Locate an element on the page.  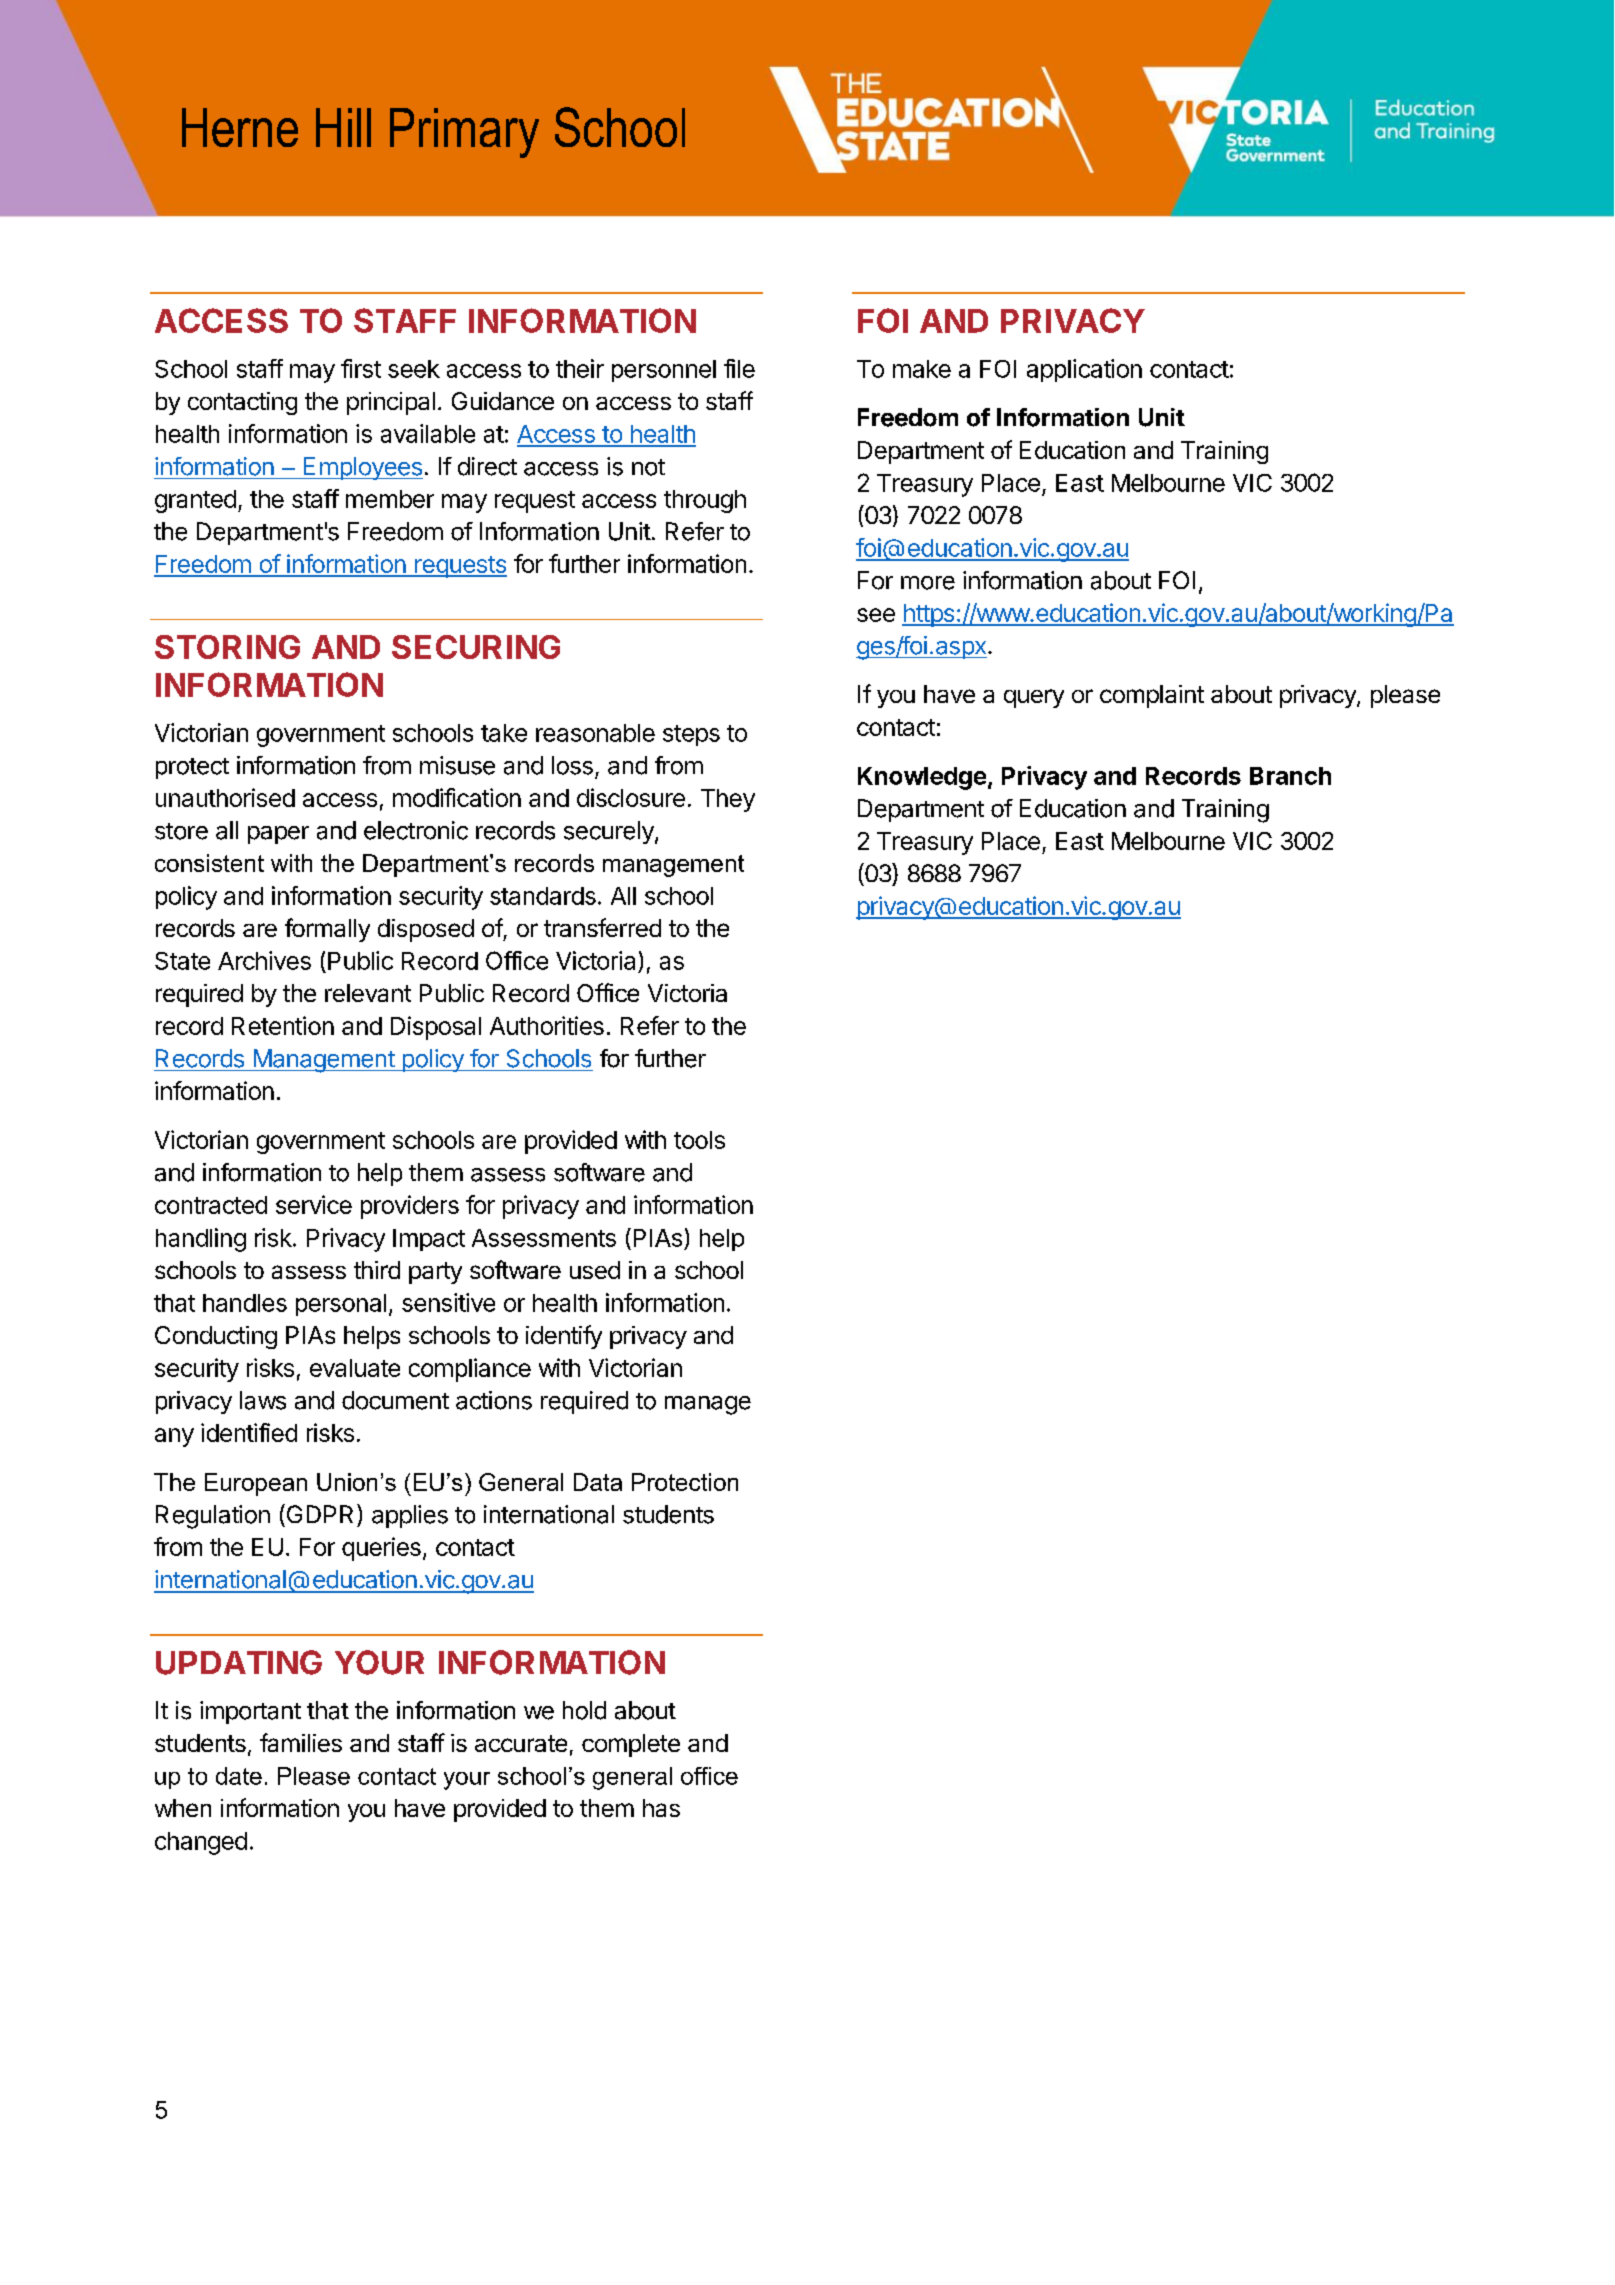
Archives is located at coordinates (264, 960).
